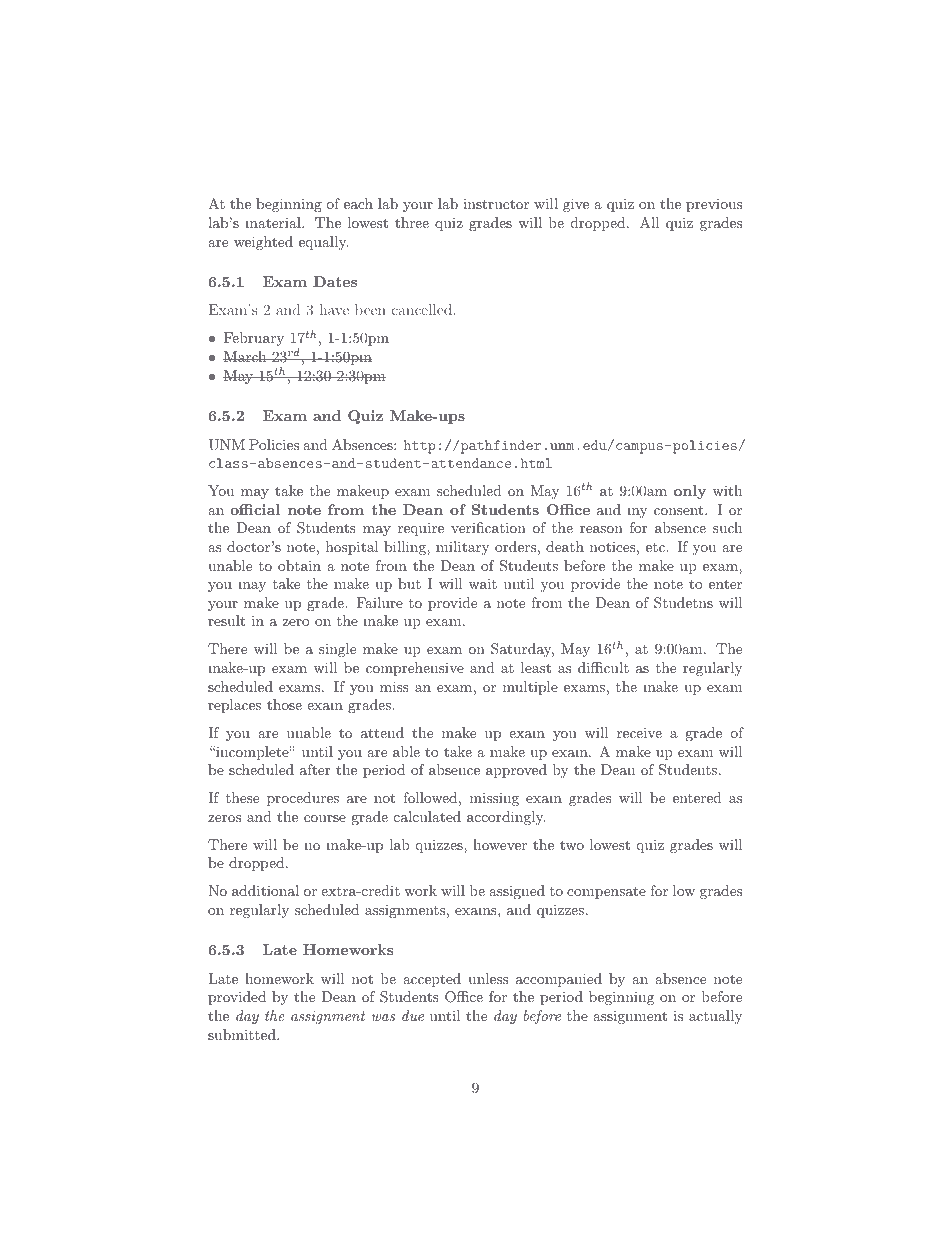  Describe the element at coordinates (274, 222) in the page. I see `material` at that location.
